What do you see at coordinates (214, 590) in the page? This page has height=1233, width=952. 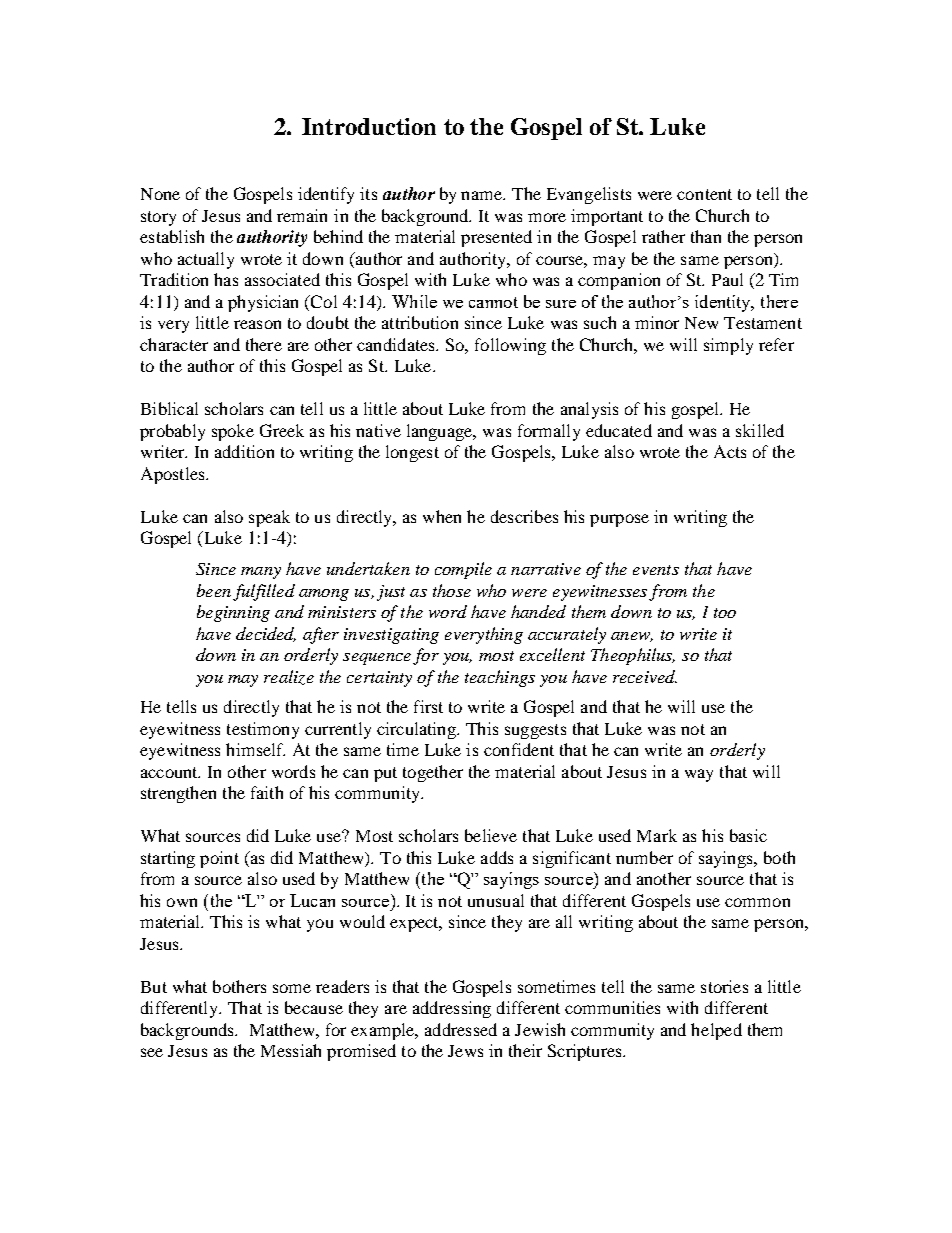 I see `been` at bounding box center [214, 590].
